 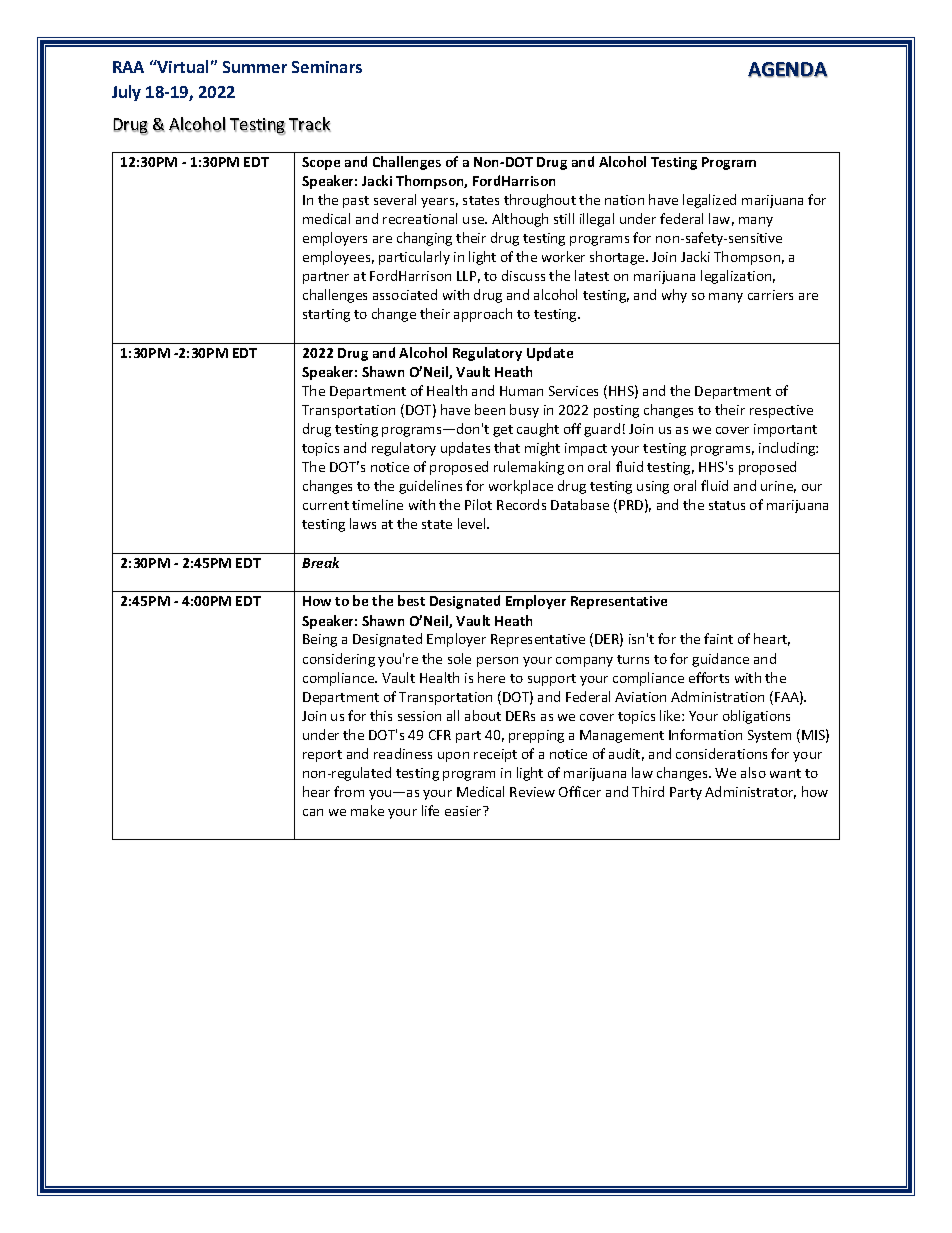 I want to click on Seminars, so click(x=327, y=67).
